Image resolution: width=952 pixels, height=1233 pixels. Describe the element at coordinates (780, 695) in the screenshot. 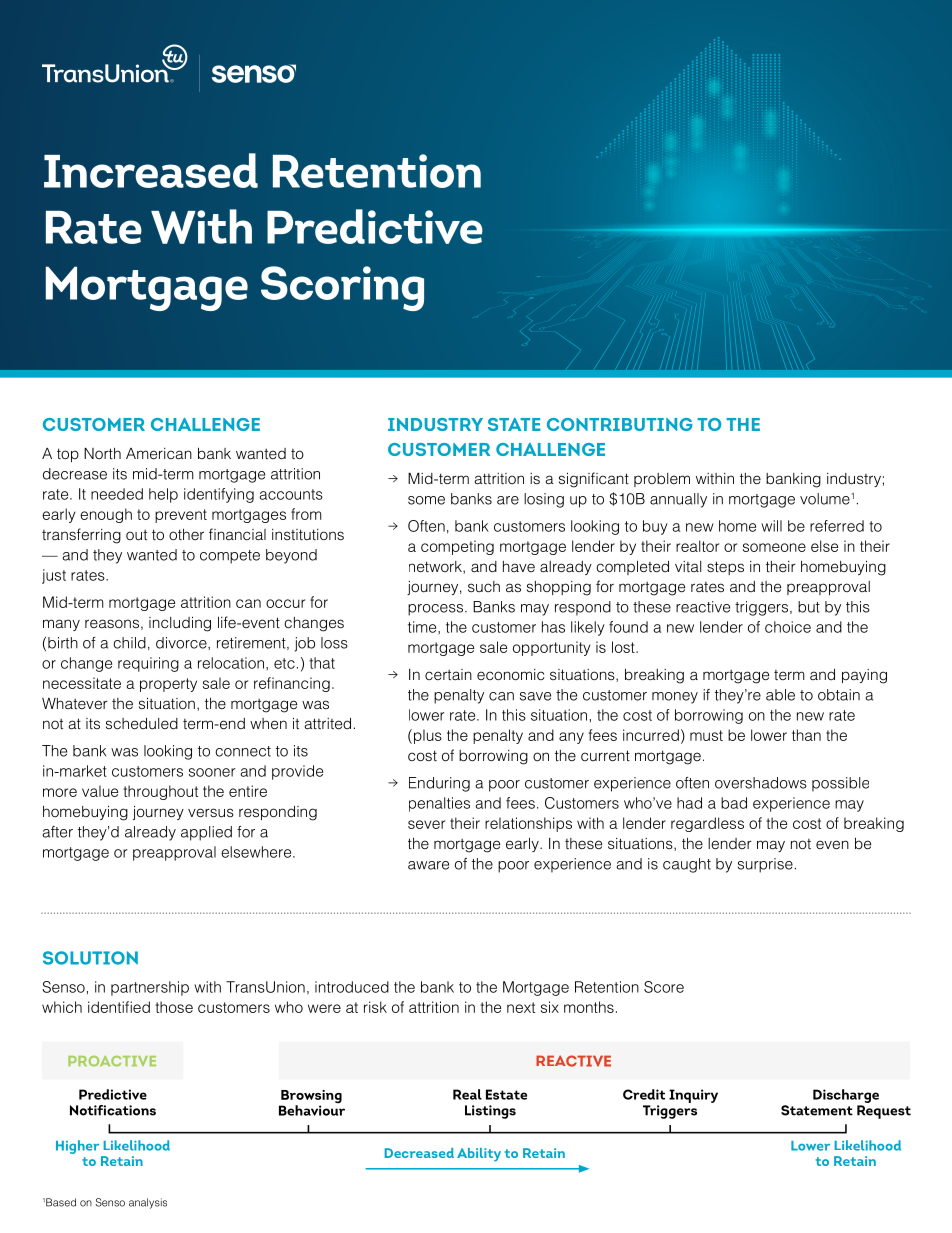

I see `able` at that location.
